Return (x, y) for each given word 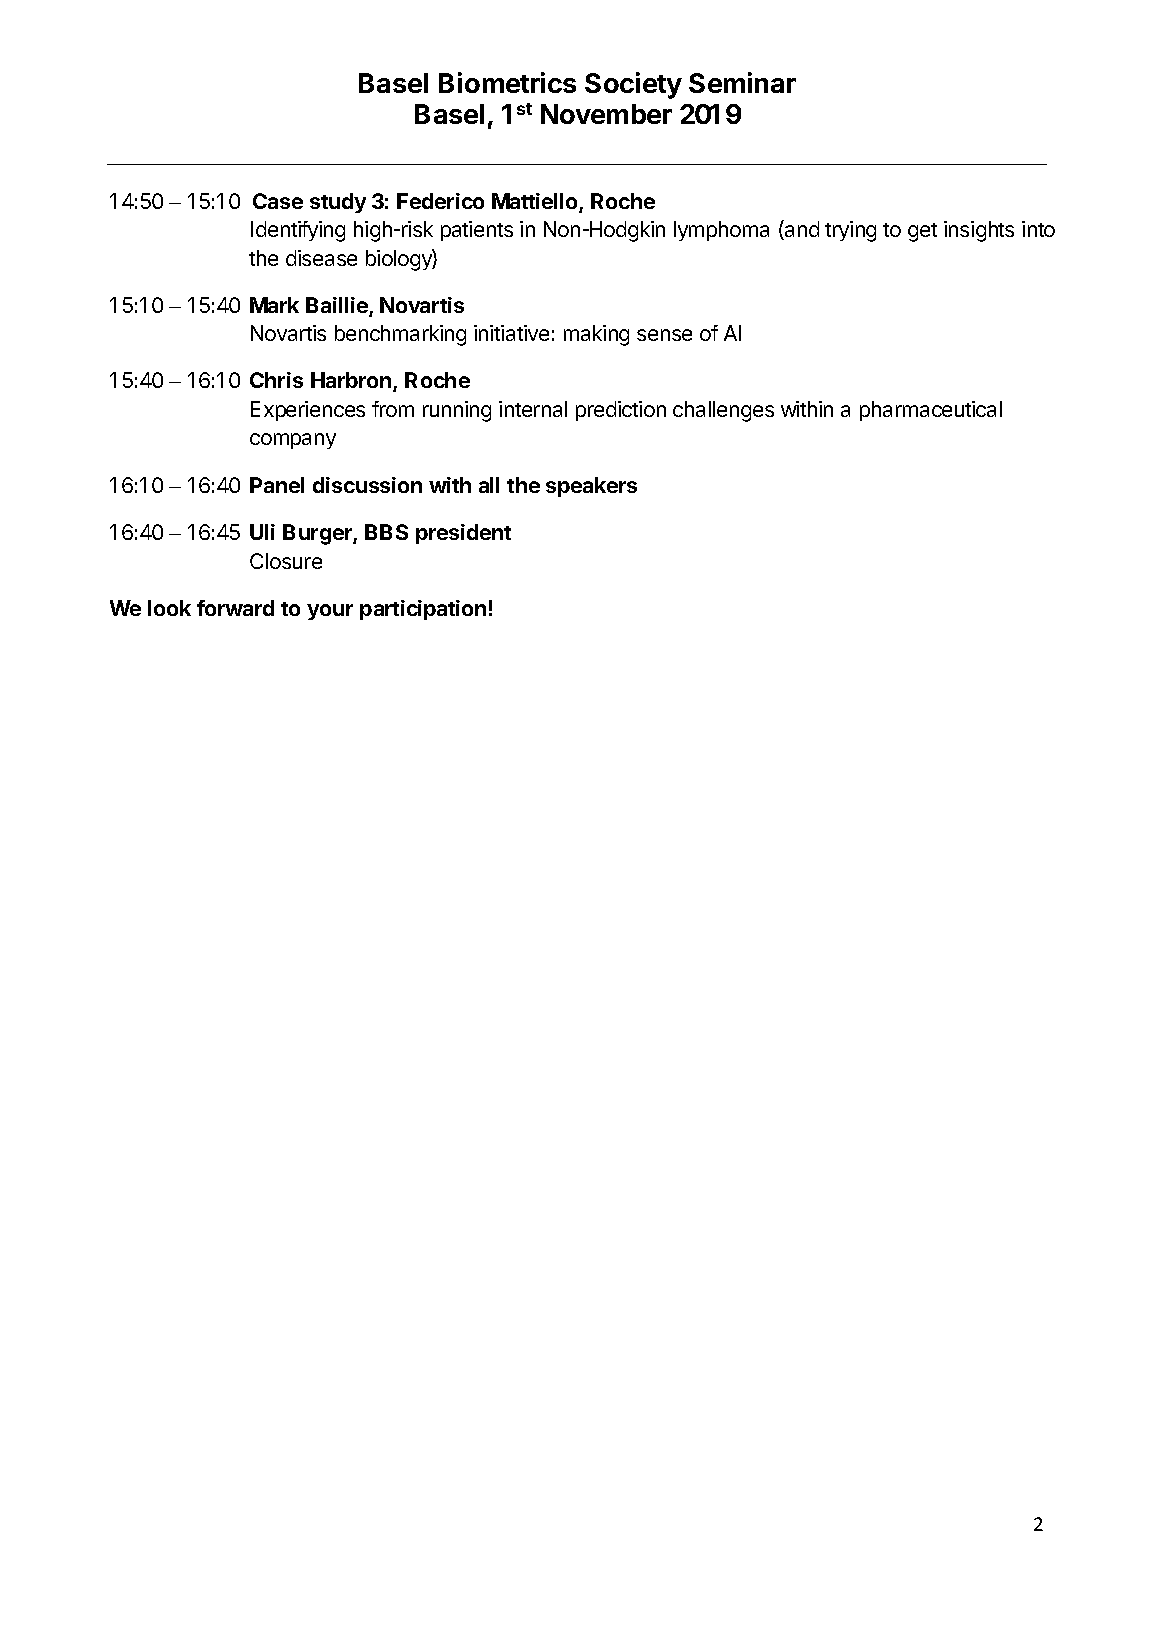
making (596, 335)
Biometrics (507, 82)
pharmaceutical (931, 411)
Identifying (298, 231)
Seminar (742, 82)
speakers (591, 487)
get (922, 232)
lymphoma (721, 231)
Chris (276, 380)
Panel (277, 485)
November (606, 114)
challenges (723, 411)
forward (235, 608)
